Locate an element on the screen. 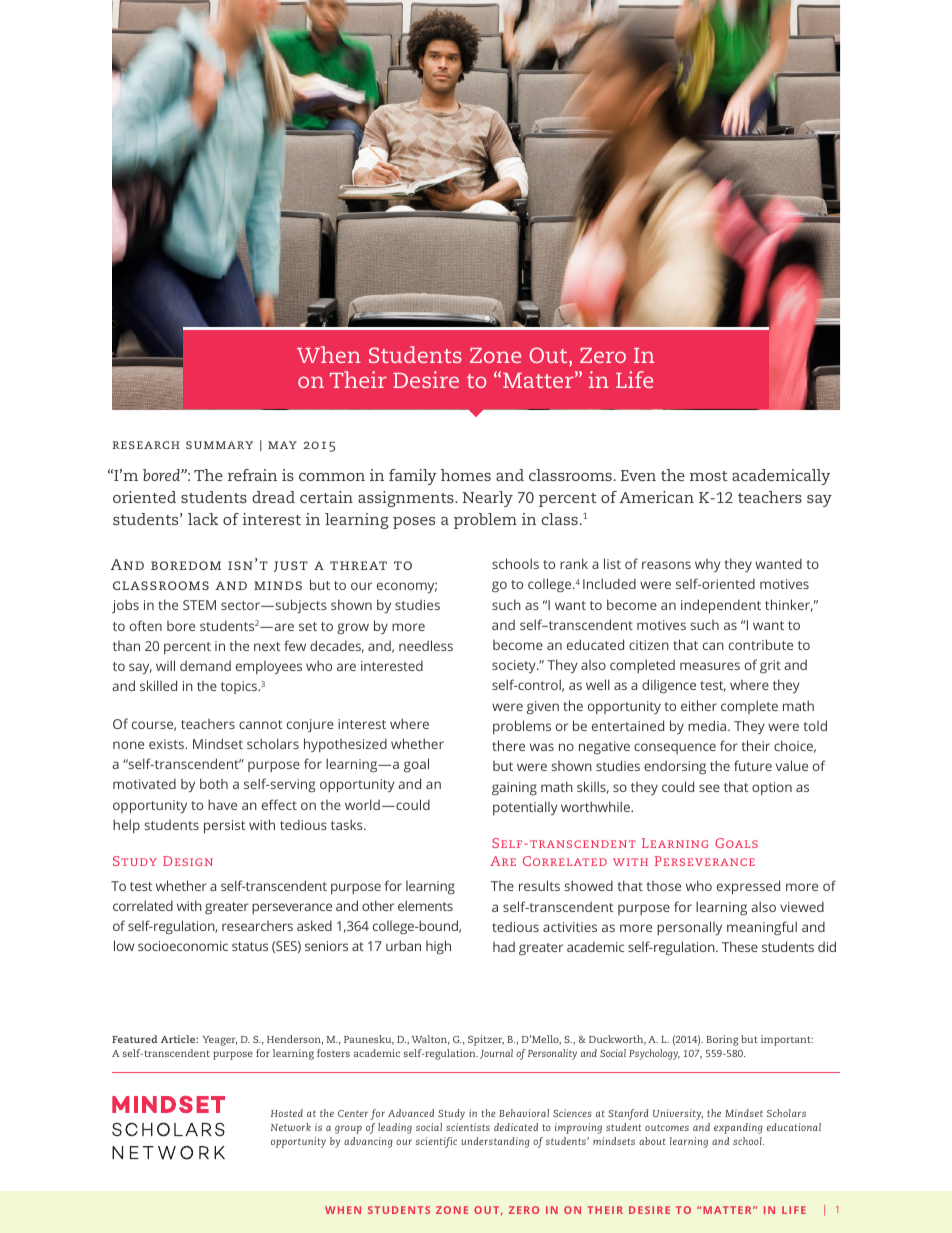 This screenshot has height=1233, width=952. socioeconomic is located at coordinates (183, 946).
